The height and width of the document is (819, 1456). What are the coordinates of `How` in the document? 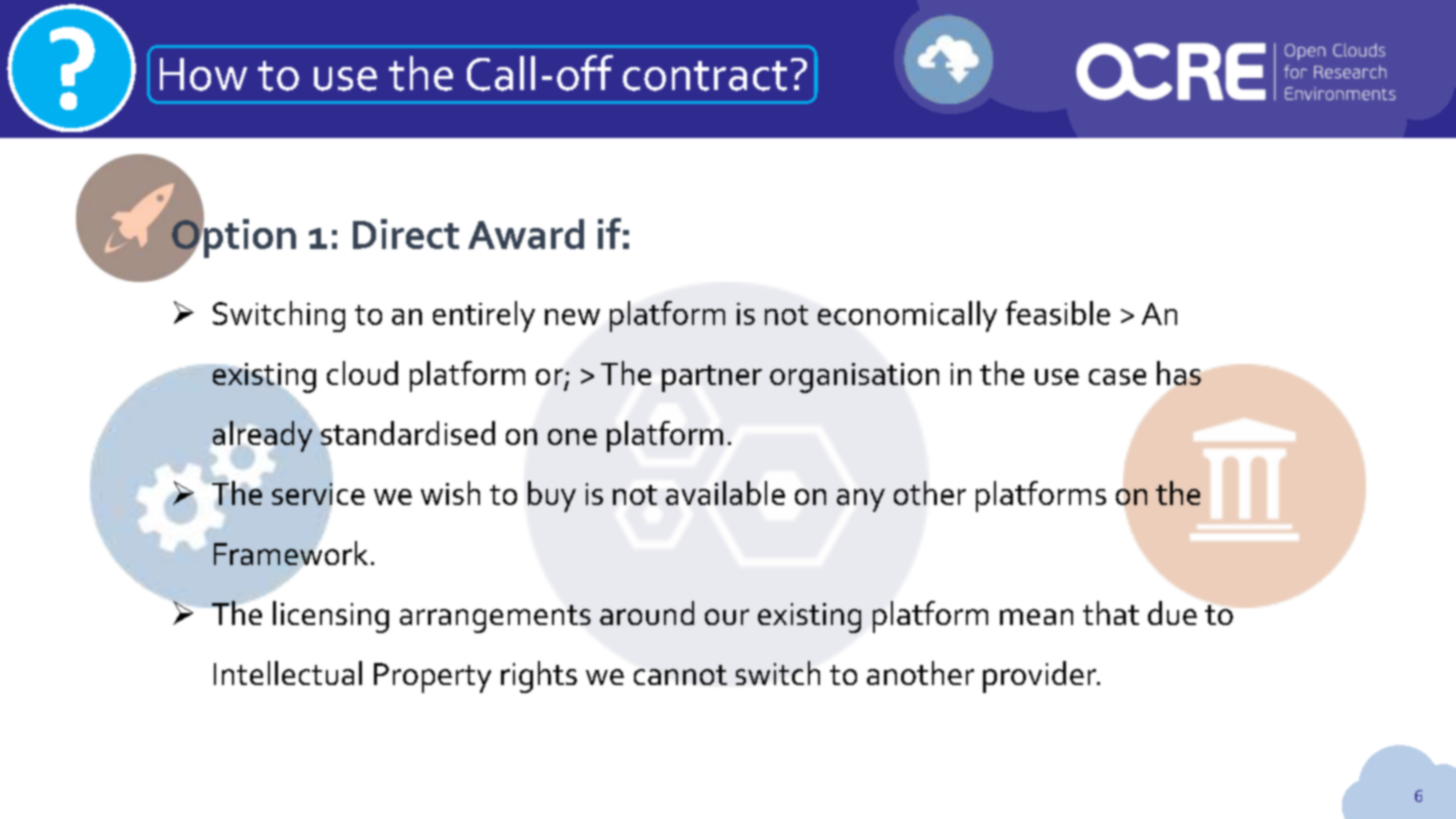 It's located at (203, 74).
